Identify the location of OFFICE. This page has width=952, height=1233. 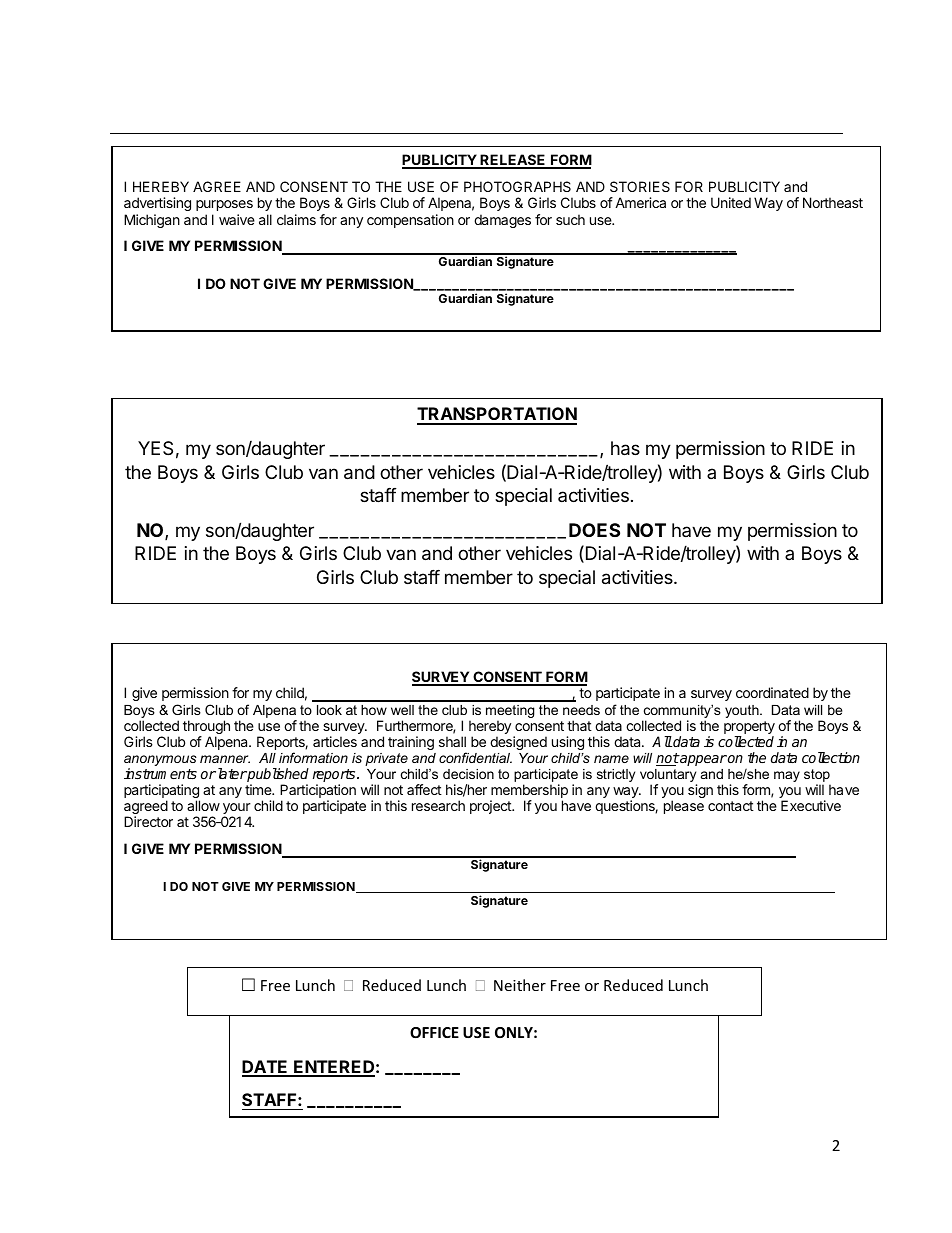
(434, 1032).
